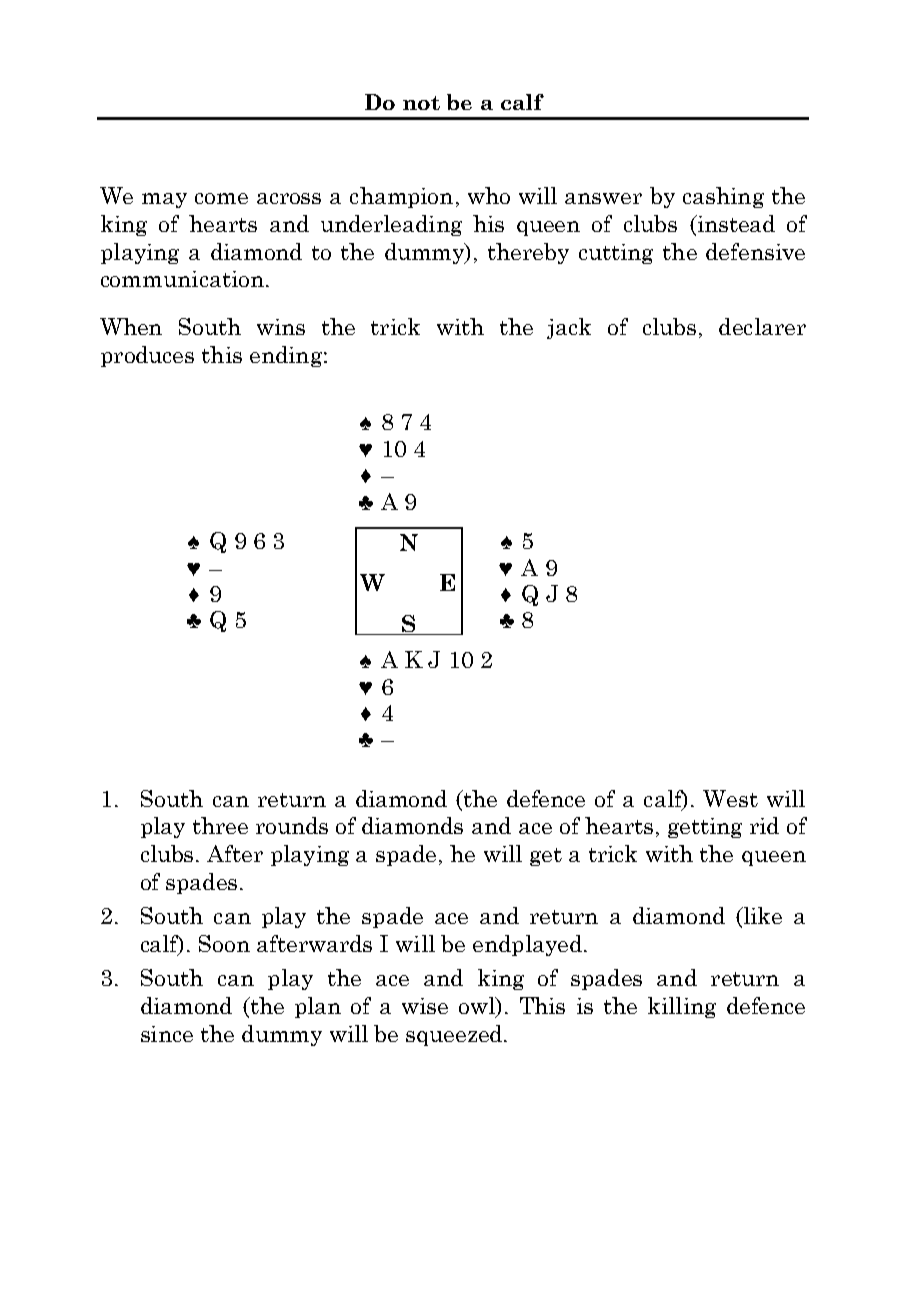  I want to click on cashing, so click(723, 197).
